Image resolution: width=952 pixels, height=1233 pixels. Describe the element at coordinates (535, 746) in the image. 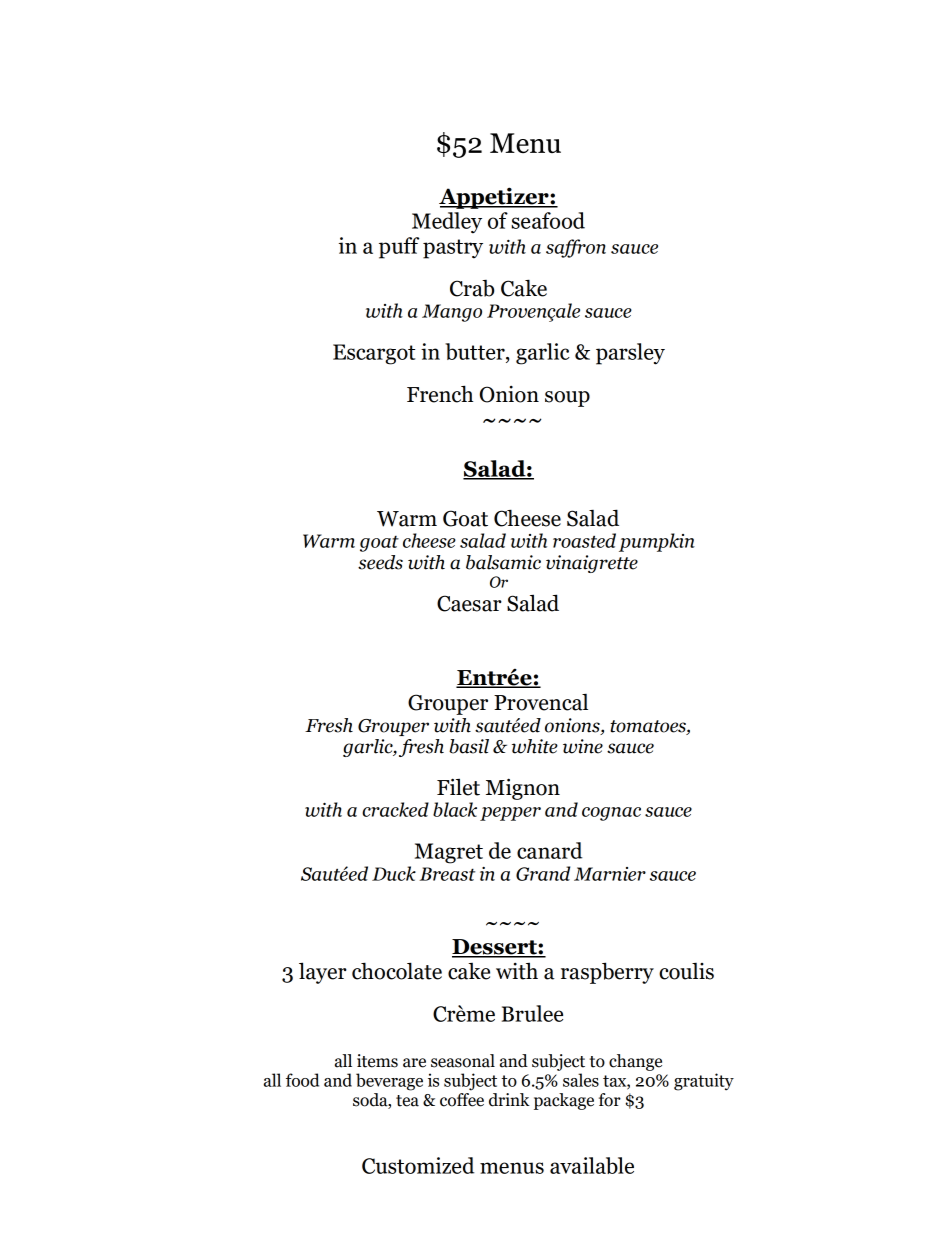

I see `white` at that location.
